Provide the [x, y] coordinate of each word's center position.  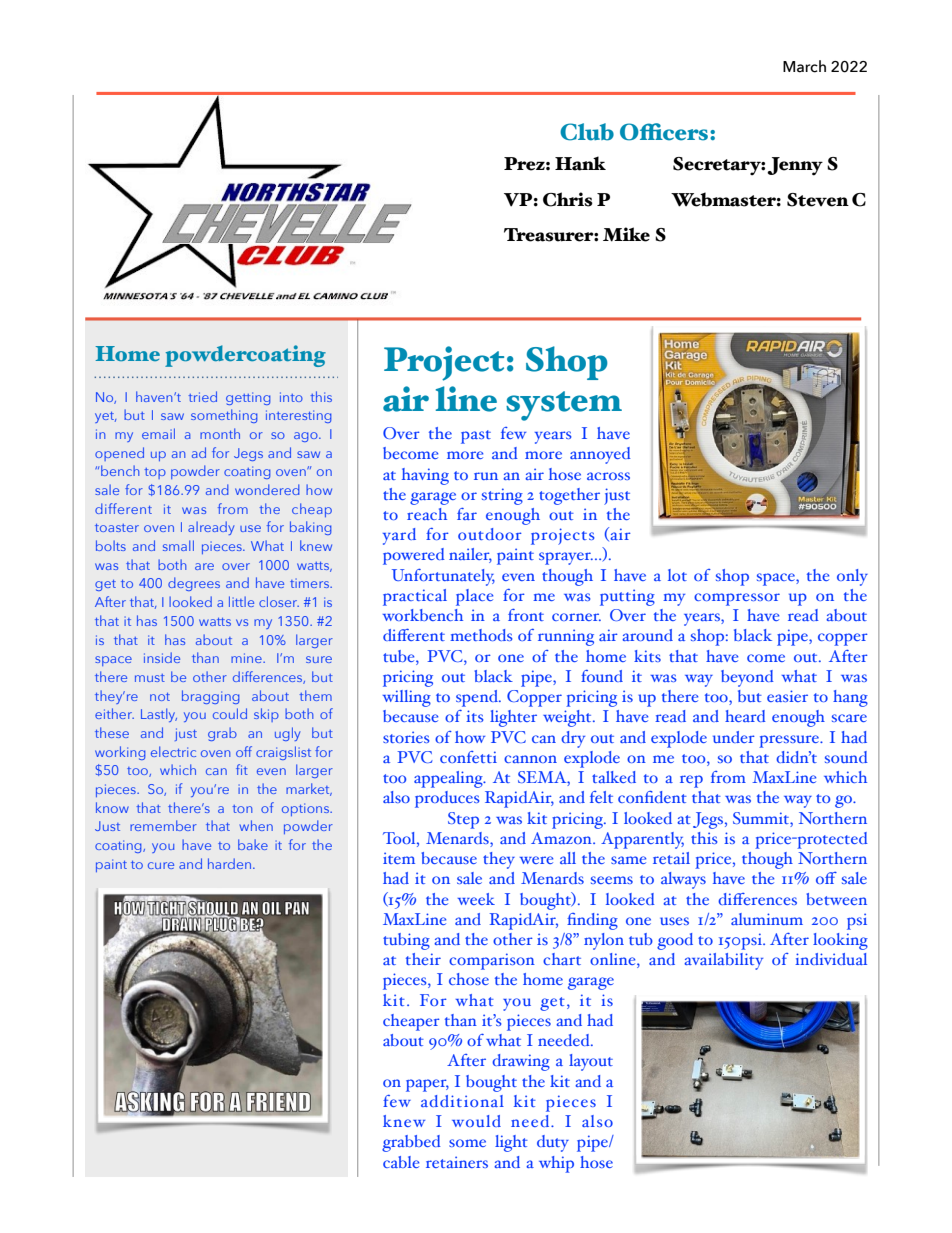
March [804, 66]
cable [401, 1162]
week [476, 899]
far [467, 514]
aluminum [767, 919]
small [178, 545]
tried [202, 396]
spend [478, 698]
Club [587, 132]
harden [231, 863]
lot [677, 575]
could [230, 713]
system [564, 406]
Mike [626, 234]
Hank [580, 163]
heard [745, 716]
